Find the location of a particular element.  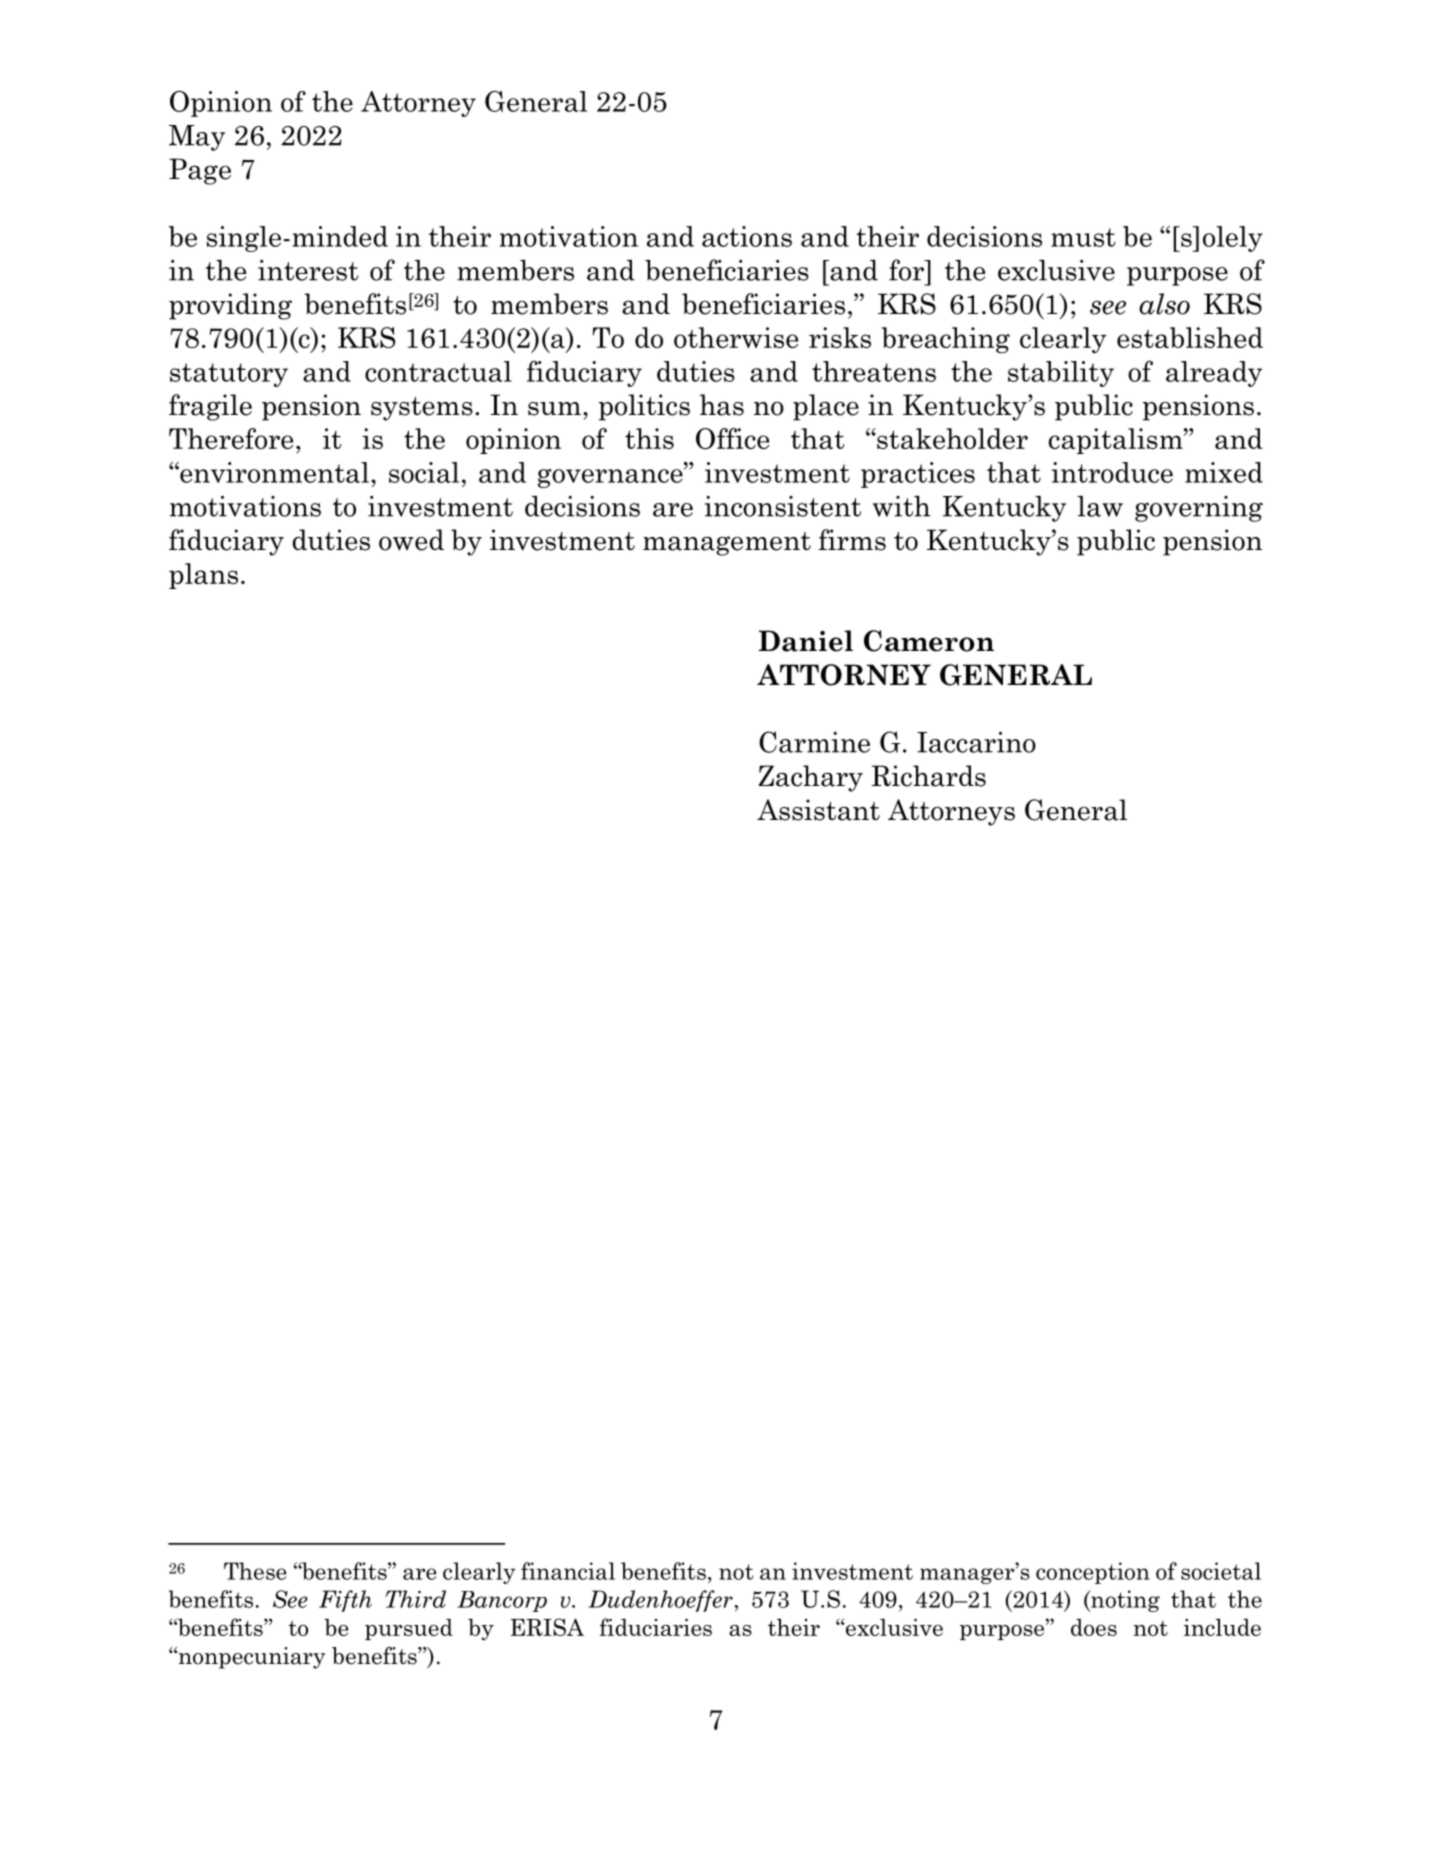

Assistant is located at coordinates (818, 810).
